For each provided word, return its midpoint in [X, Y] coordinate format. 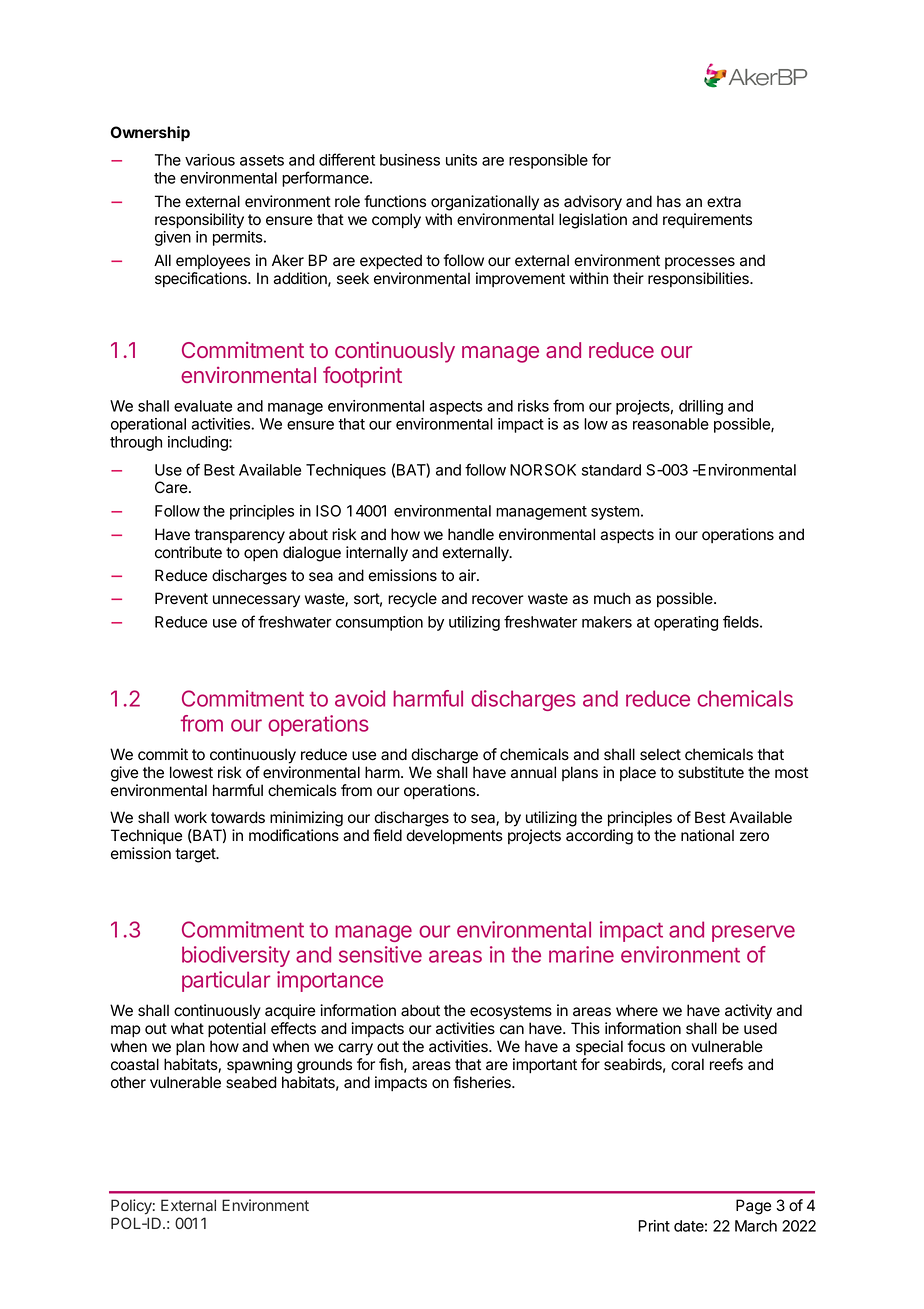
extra [724, 202]
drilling [701, 407]
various [210, 160]
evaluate [203, 406]
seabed [251, 1082]
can [512, 1030]
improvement [520, 279]
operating [686, 623]
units [461, 160]
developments [454, 837]
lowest [191, 772]
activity [748, 1012]
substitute [711, 772]
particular [226, 981]
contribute [188, 552]
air [468, 575]
